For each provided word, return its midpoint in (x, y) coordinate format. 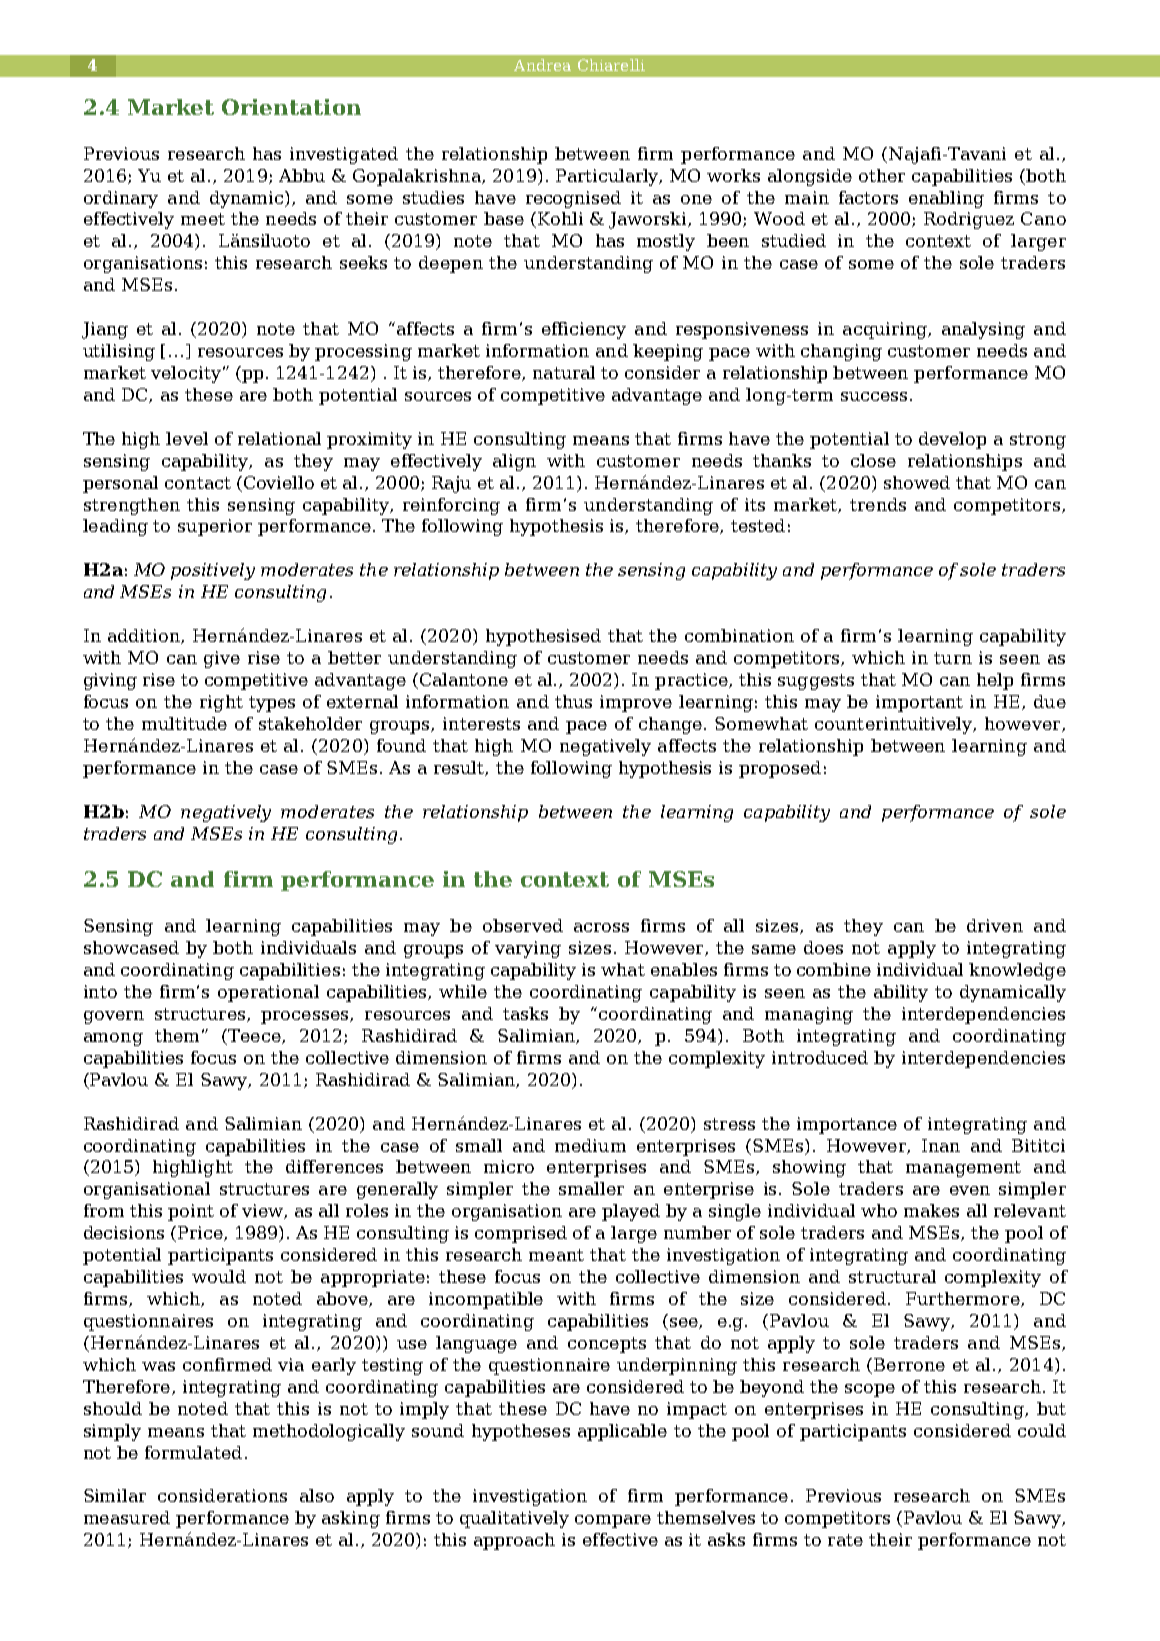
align (514, 462)
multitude (184, 723)
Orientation (291, 107)
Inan (941, 1145)
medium (590, 1145)
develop (952, 440)
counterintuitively (895, 725)
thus (573, 701)
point (191, 1212)
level (187, 438)
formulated (193, 1452)
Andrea (542, 65)
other (882, 175)
